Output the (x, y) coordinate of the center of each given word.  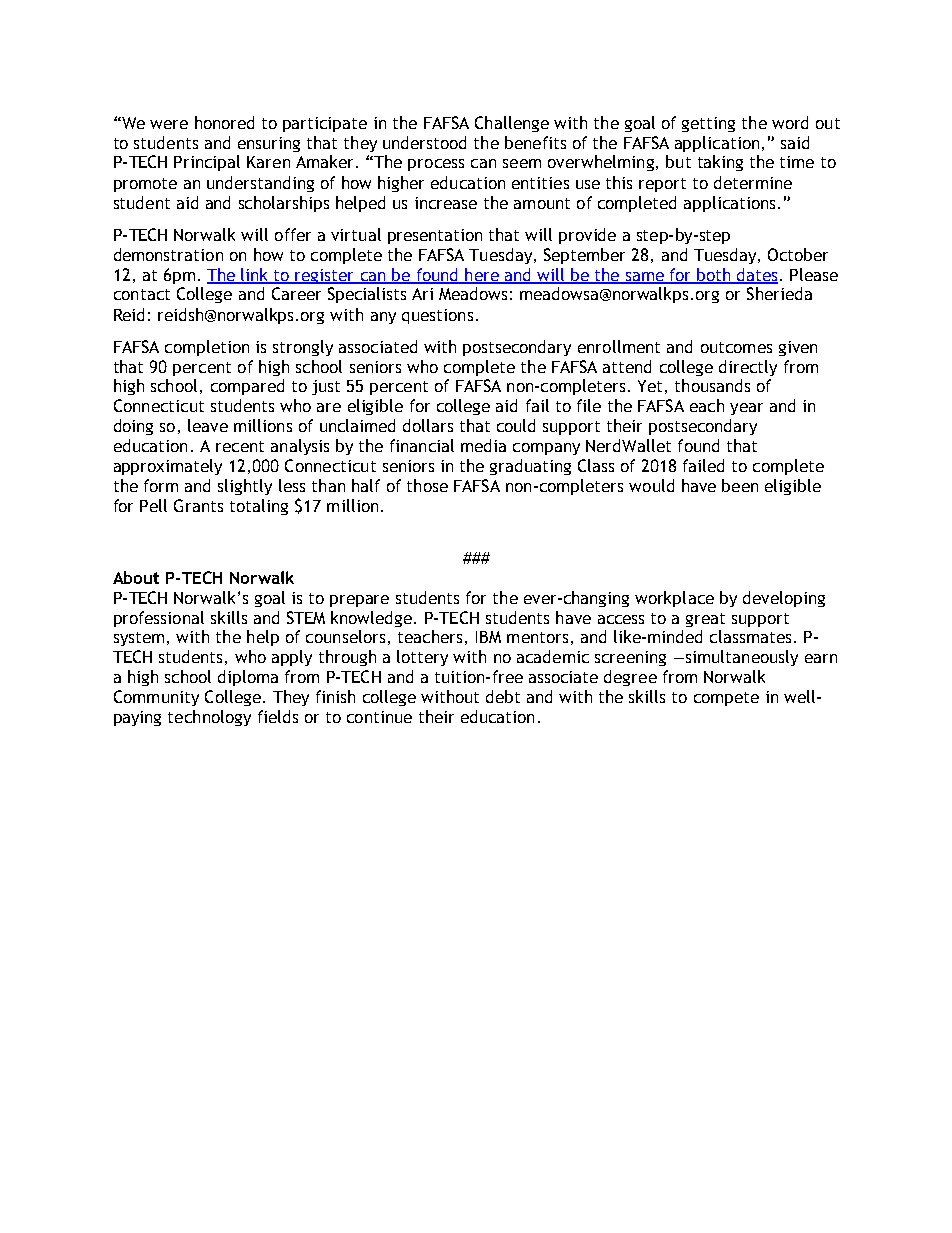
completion (207, 348)
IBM (488, 637)
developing (784, 599)
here (482, 275)
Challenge (512, 124)
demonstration (168, 254)
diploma (248, 678)
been (740, 485)
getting (708, 124)
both (714, 275)
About (136, 577)
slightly (245, 487)
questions (437, 316)
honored (224, 122)
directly (748, 368)
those (427, 485)
